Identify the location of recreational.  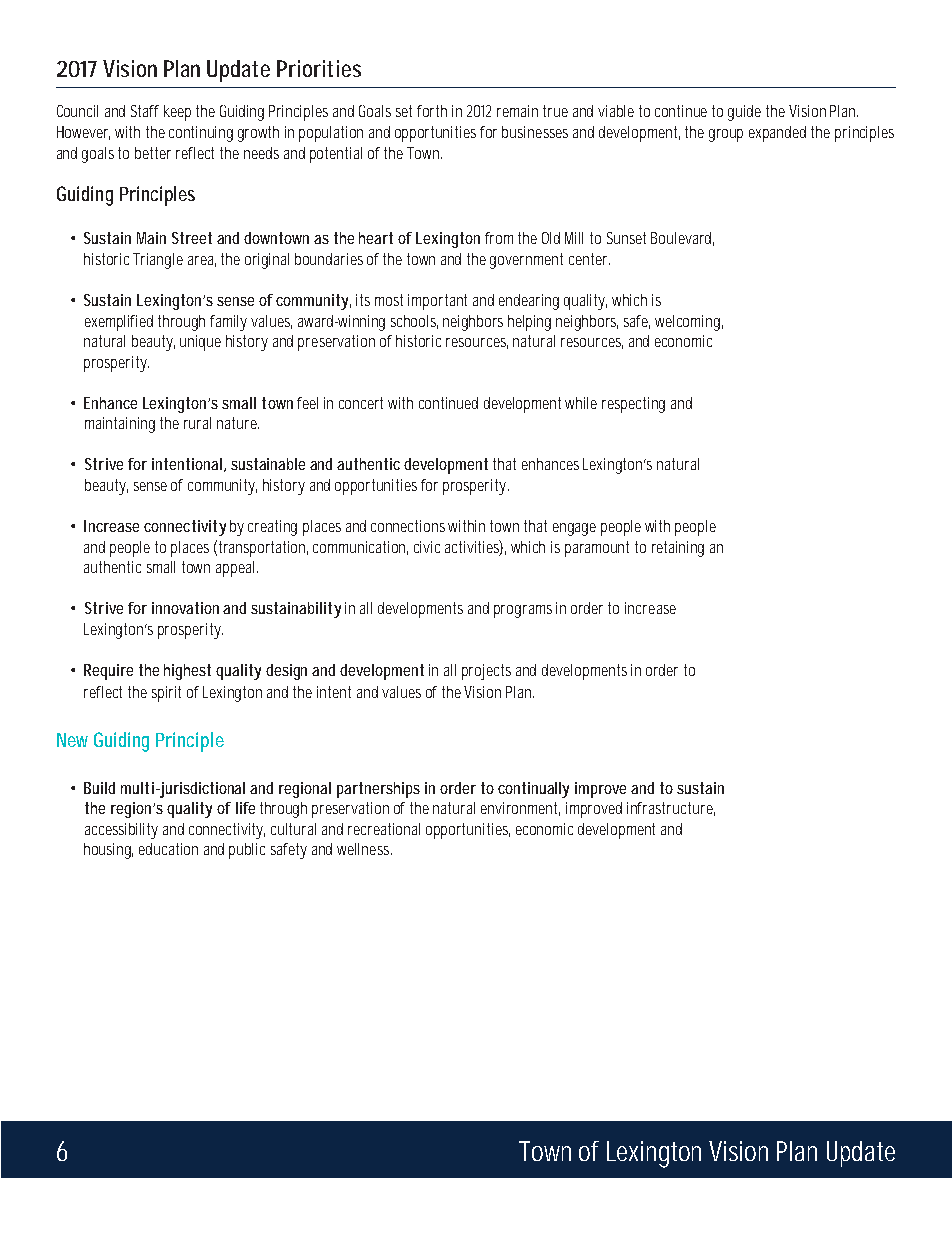
(384, 829).
